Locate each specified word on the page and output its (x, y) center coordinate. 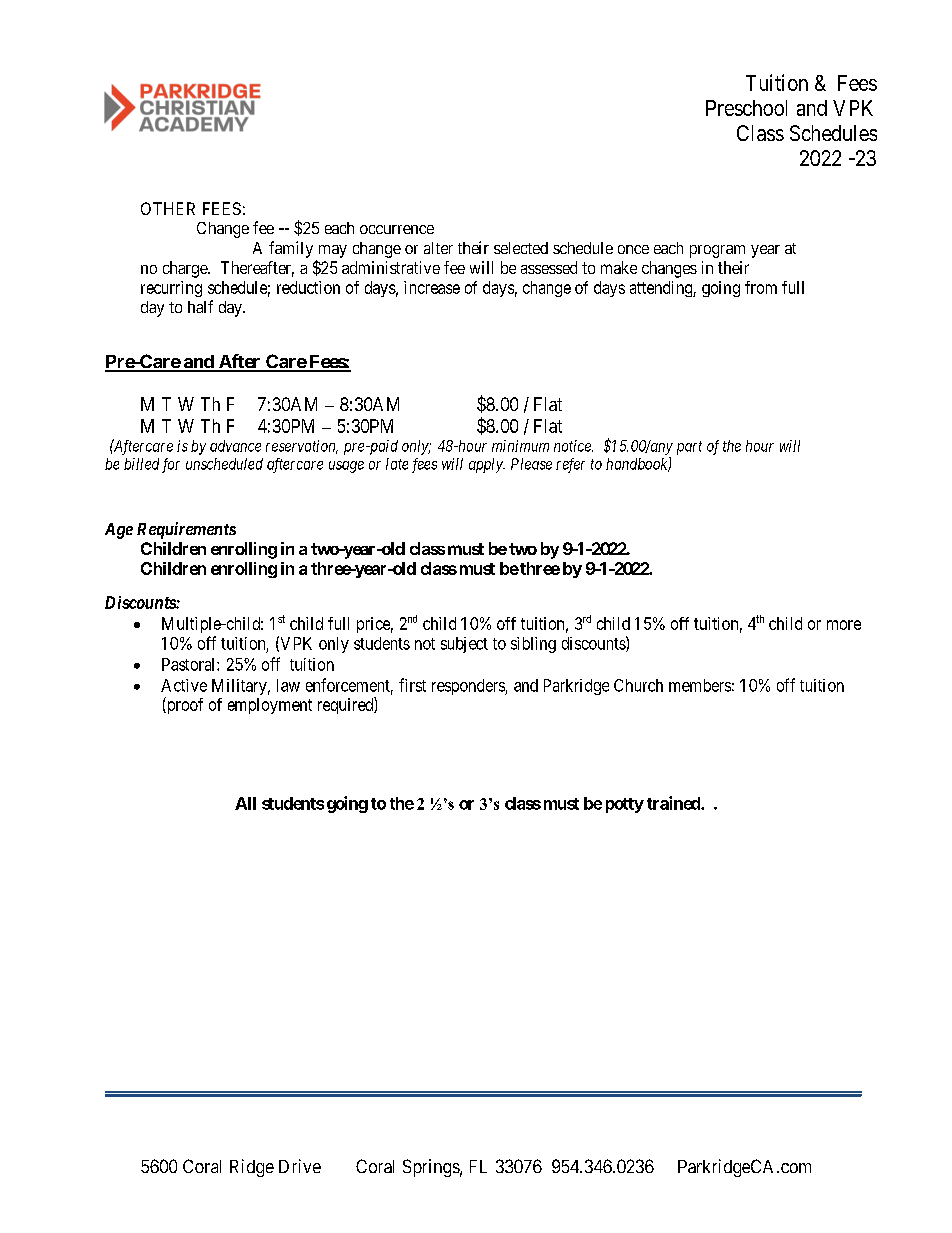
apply (487, 465)
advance (235, 446)
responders (469, 687)
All (245, 803)
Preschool (746, 108)
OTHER (168, 208)
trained (674, 803)
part (689, 448)
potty (625, 805)
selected (521, 248)
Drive (300, 1166)
